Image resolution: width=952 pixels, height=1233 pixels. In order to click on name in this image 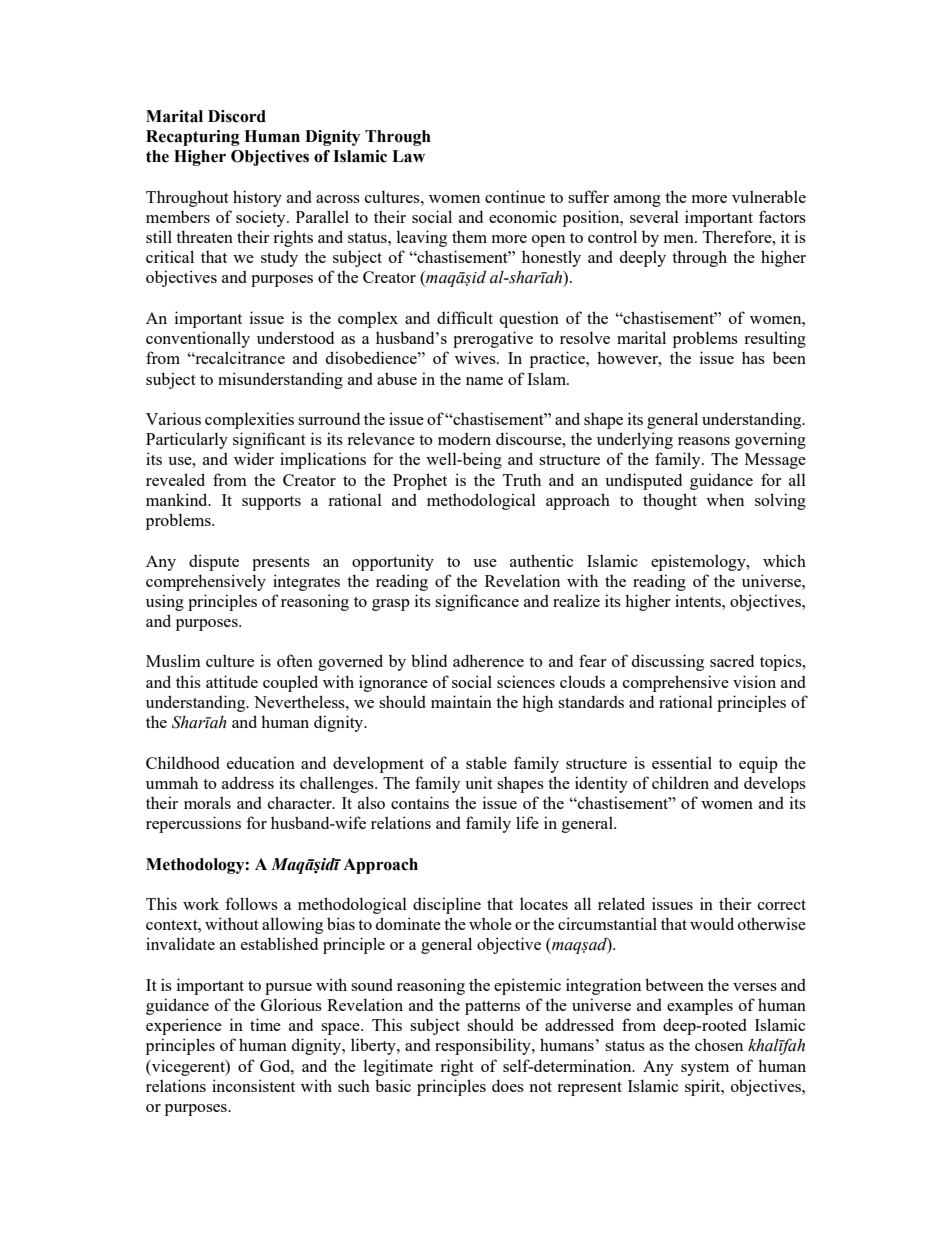, I will do `click(484, 381)`.
